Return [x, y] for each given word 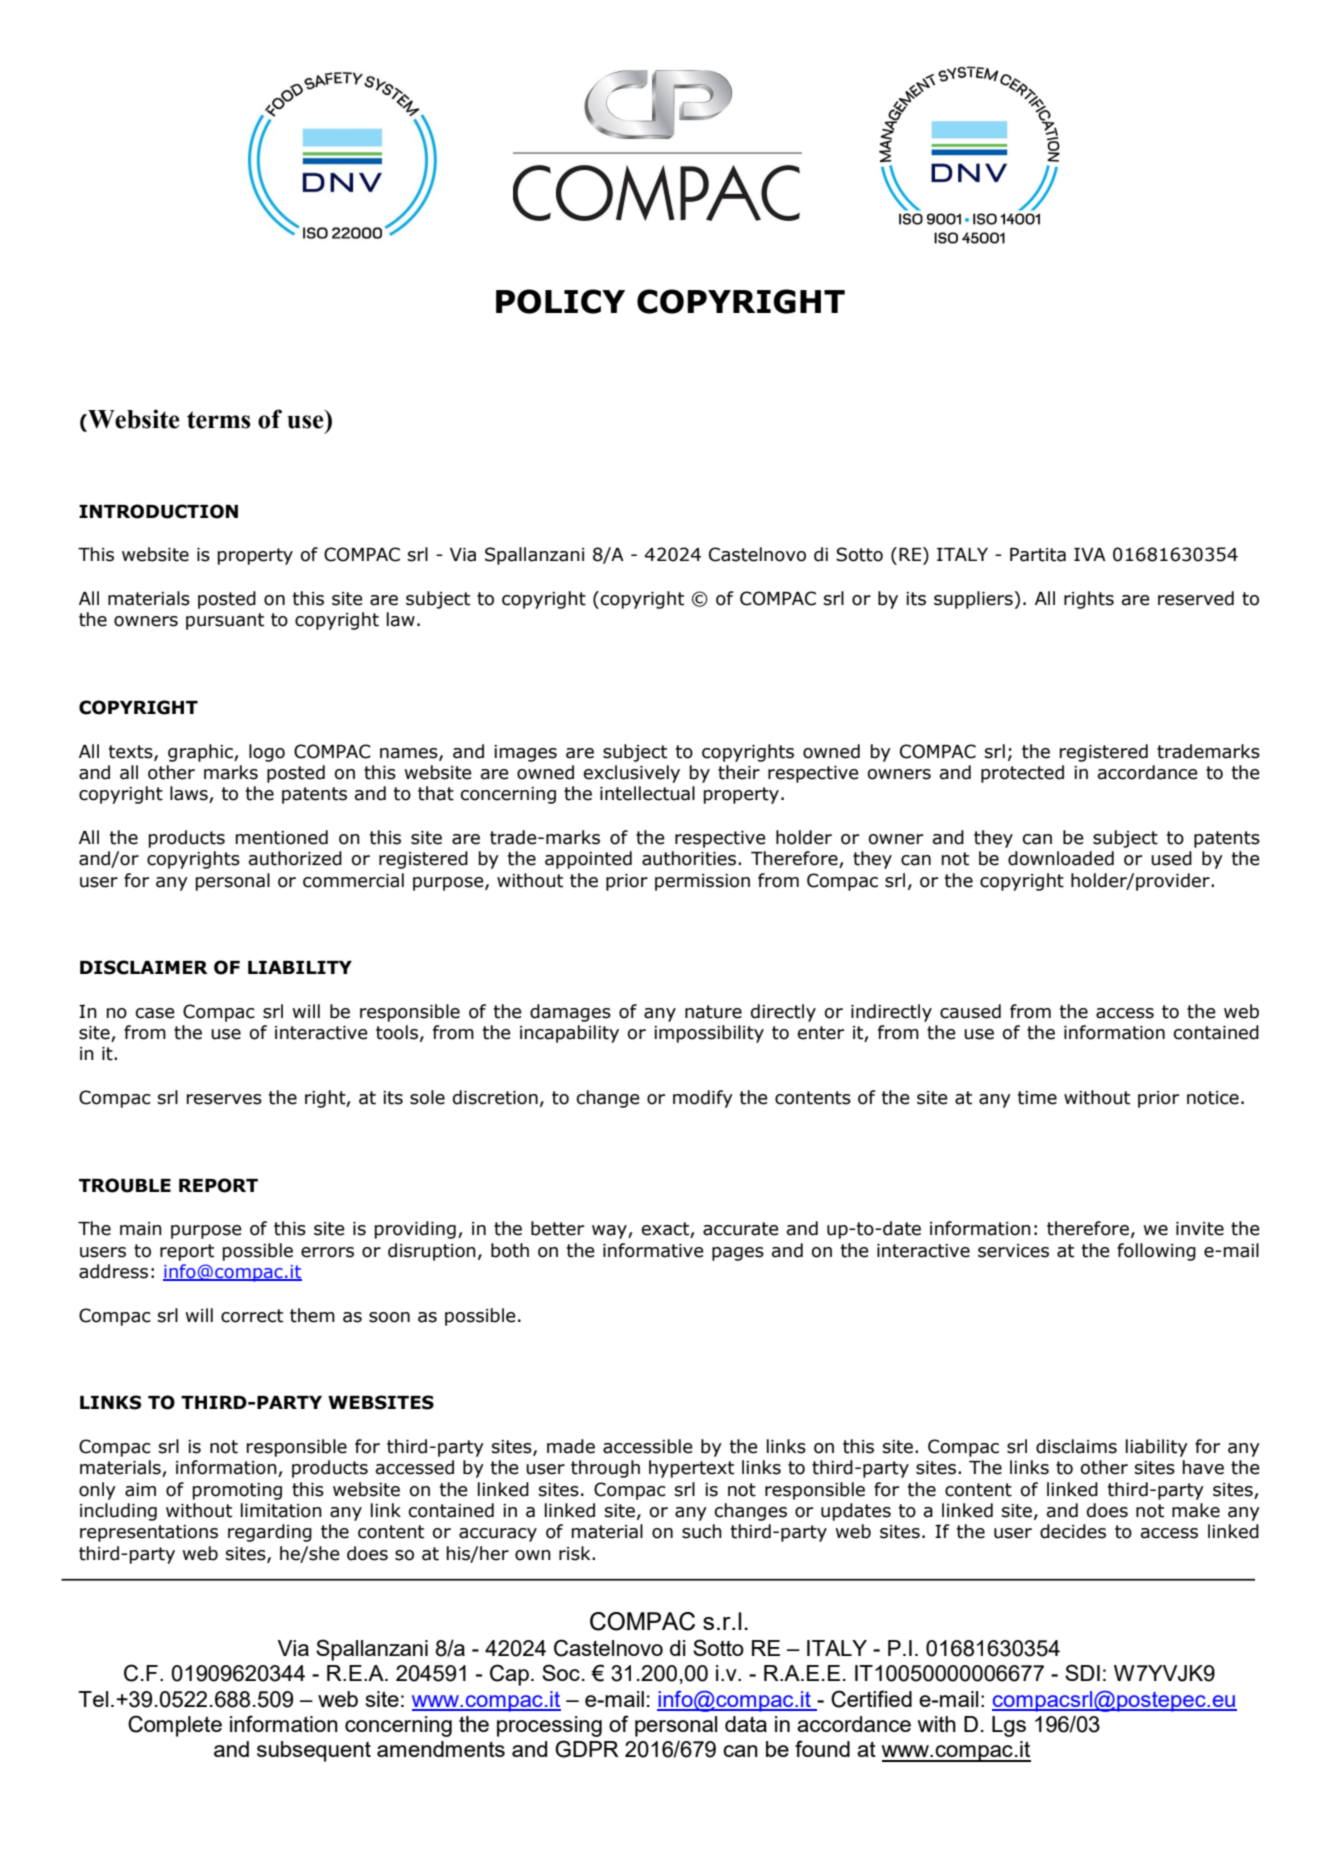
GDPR [587, 1749]
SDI [1082, 1672]
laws [190, 794]
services [1013, 1251]
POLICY [560, 301]
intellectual [647, 793]
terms [219, 420]
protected [1022, 774]
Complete [175, 1726]
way [610, 1232]
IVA [1090, 554]
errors [327, 1252]
